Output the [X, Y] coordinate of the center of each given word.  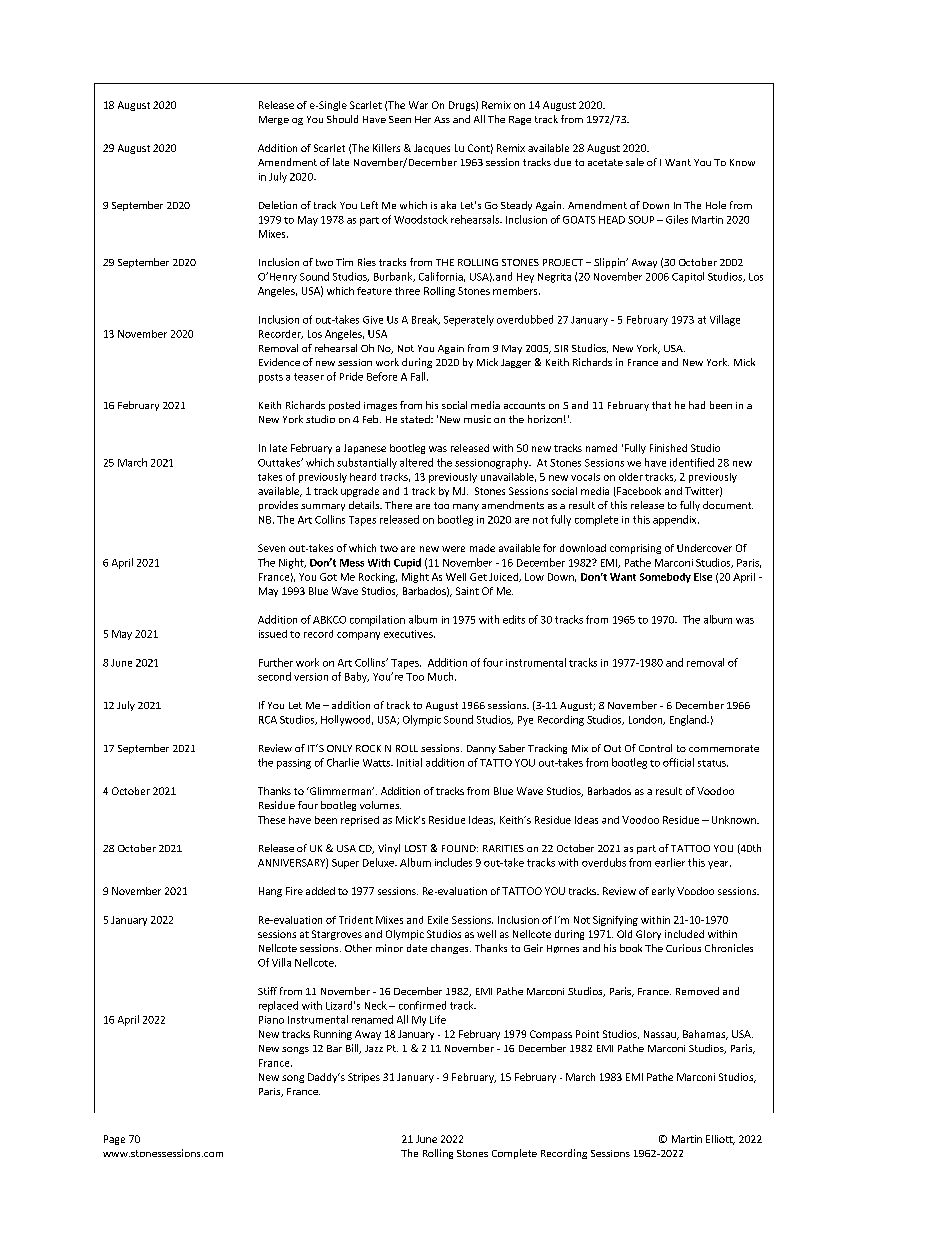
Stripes [364, 1078]
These [271, 820]
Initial [409, 762]
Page [114, 1140]
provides [278, 506]
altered [416, 462]
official [678, 762]
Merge [274, 120]
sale [635, 162]
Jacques [432, 149]
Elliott [720, 1140]
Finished [668, 448]
